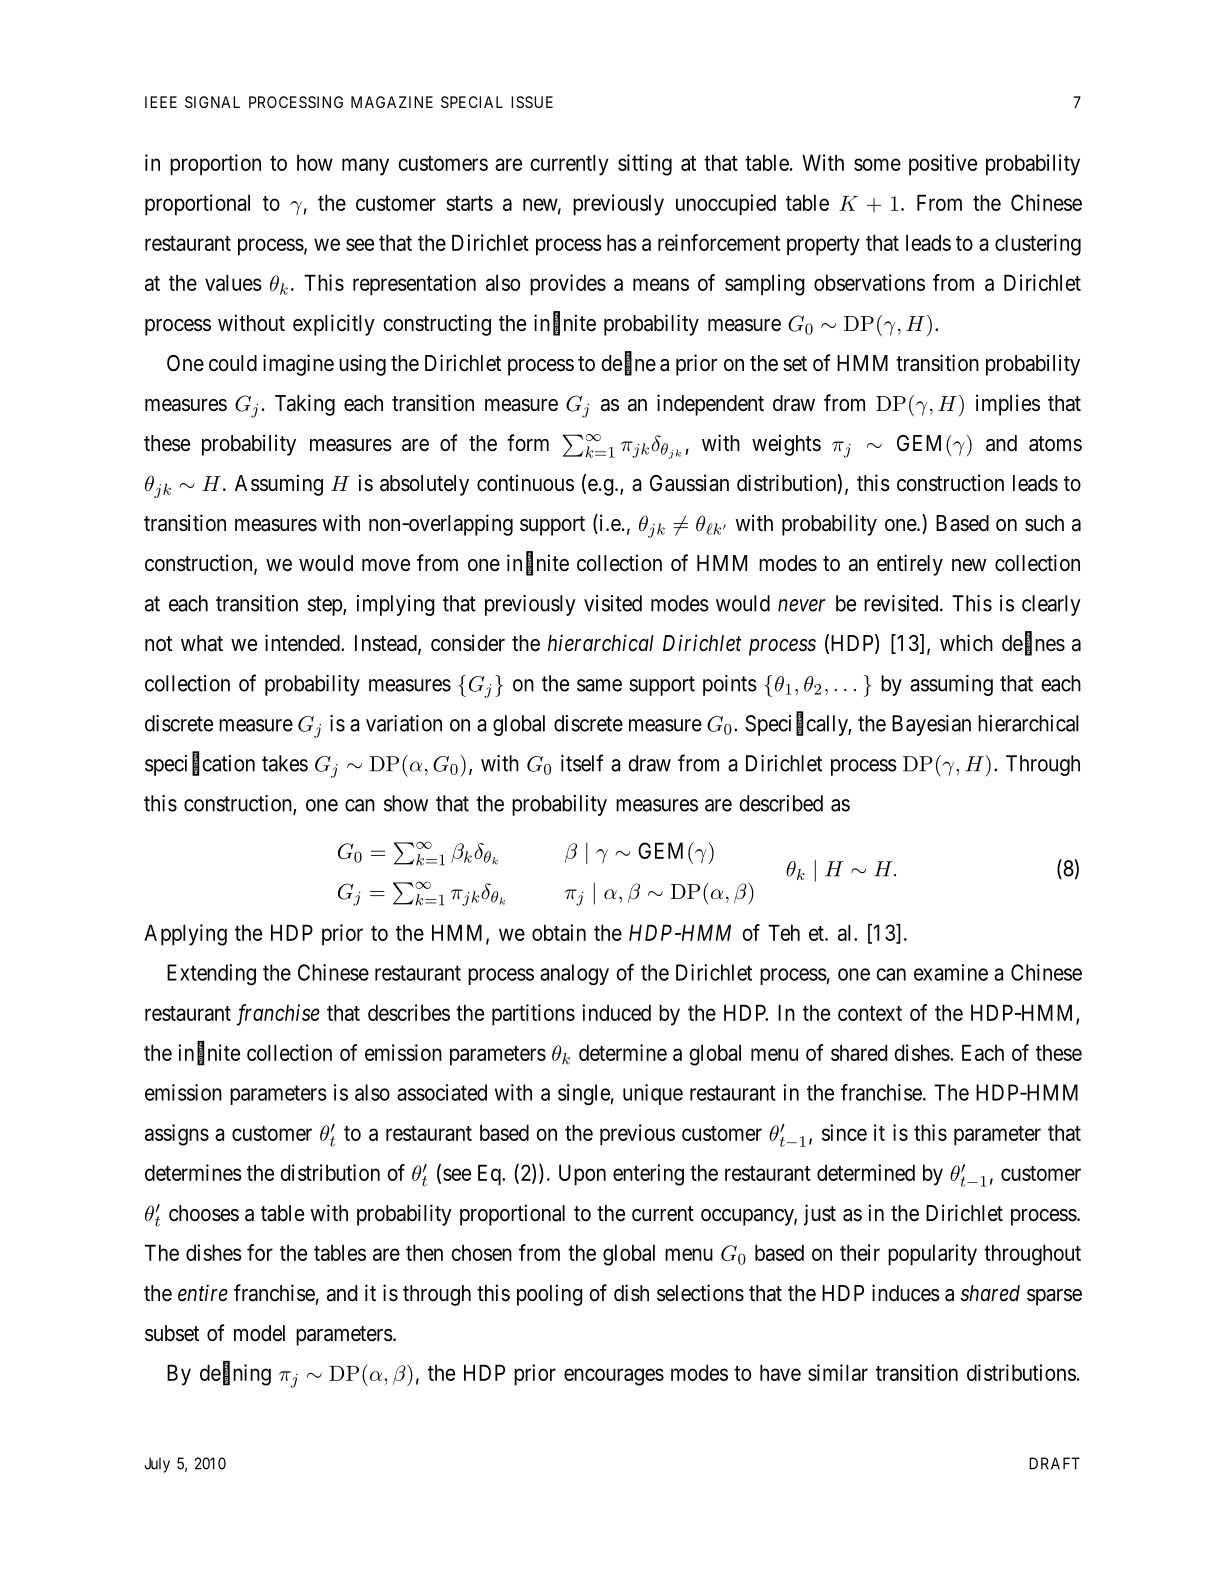 Image resolution: width=1225 pixels, height=1585 pixels. I want to click on sitting, so click(645, 165).
